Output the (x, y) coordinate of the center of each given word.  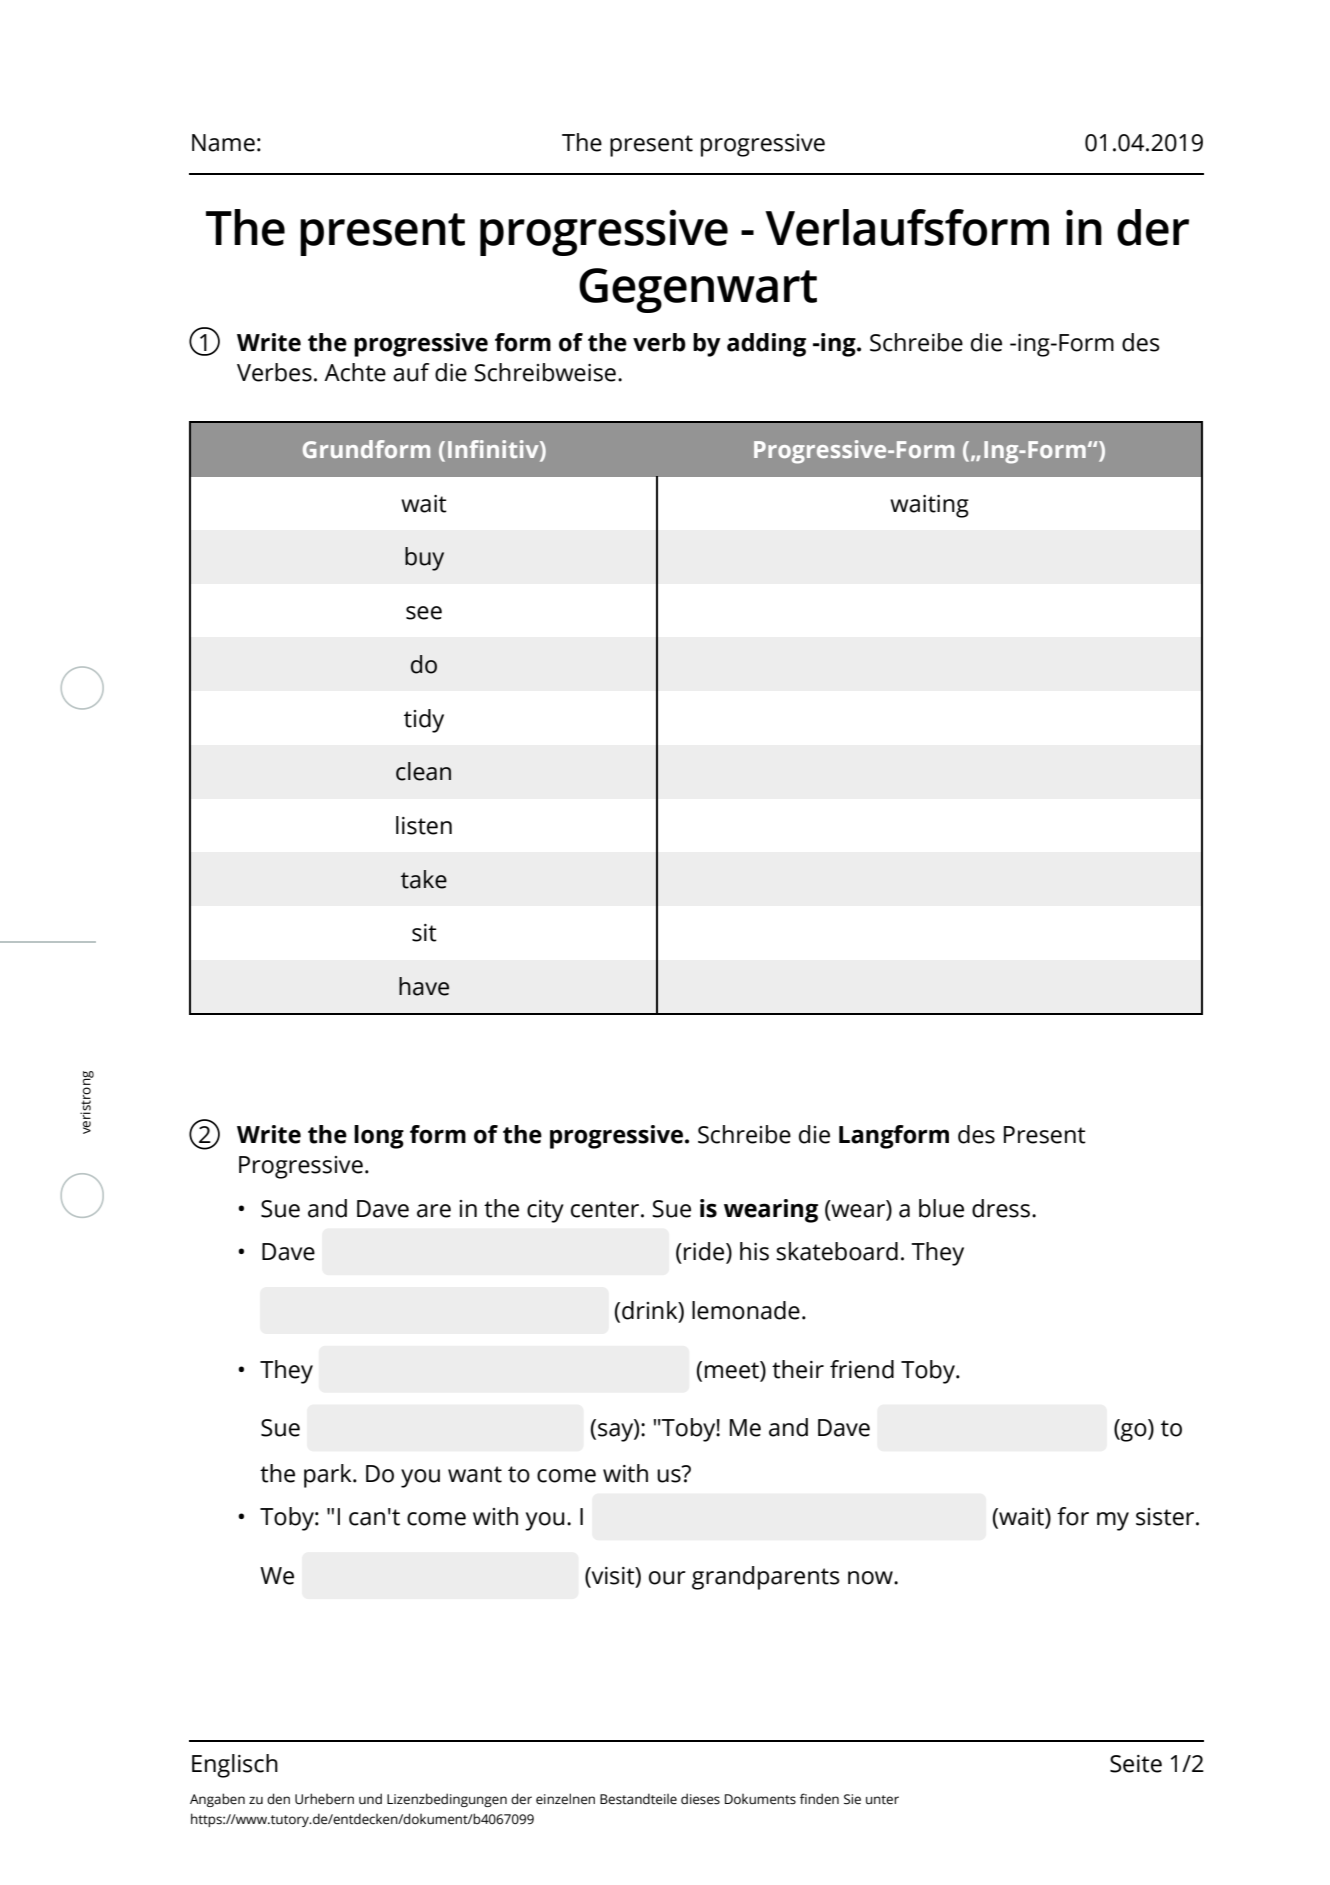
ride (705, 1252)
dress (1001, 1208)
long (379, 1137)
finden (819, 1799)
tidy (424, 721)
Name (223, 143)
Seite (1136, 1764)
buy (424, 559)
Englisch (235, 1766)
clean (423, 771)
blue (941, 1208)
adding (766, 345)
